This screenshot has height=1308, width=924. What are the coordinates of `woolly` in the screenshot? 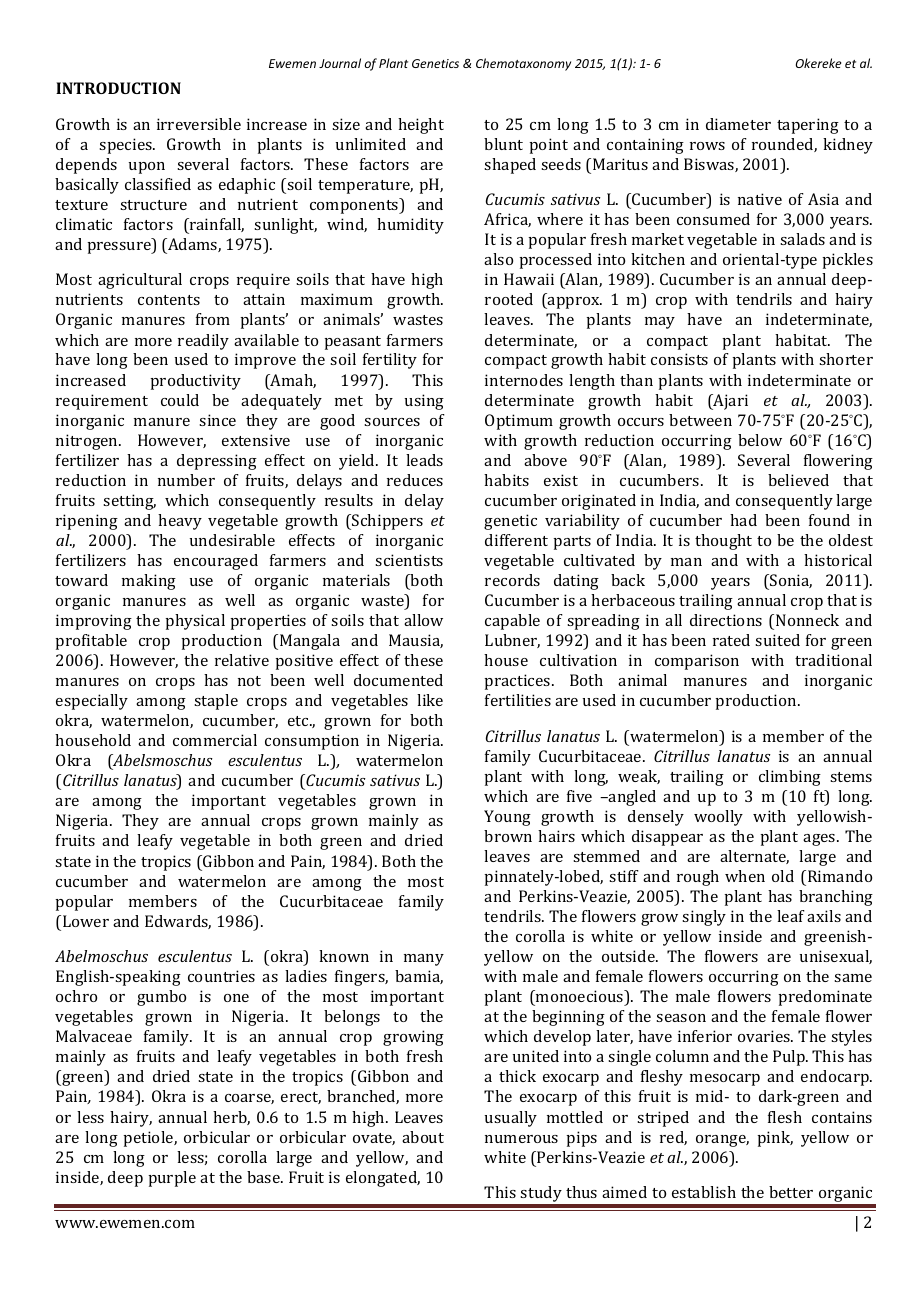 It's located at (718, 818).
